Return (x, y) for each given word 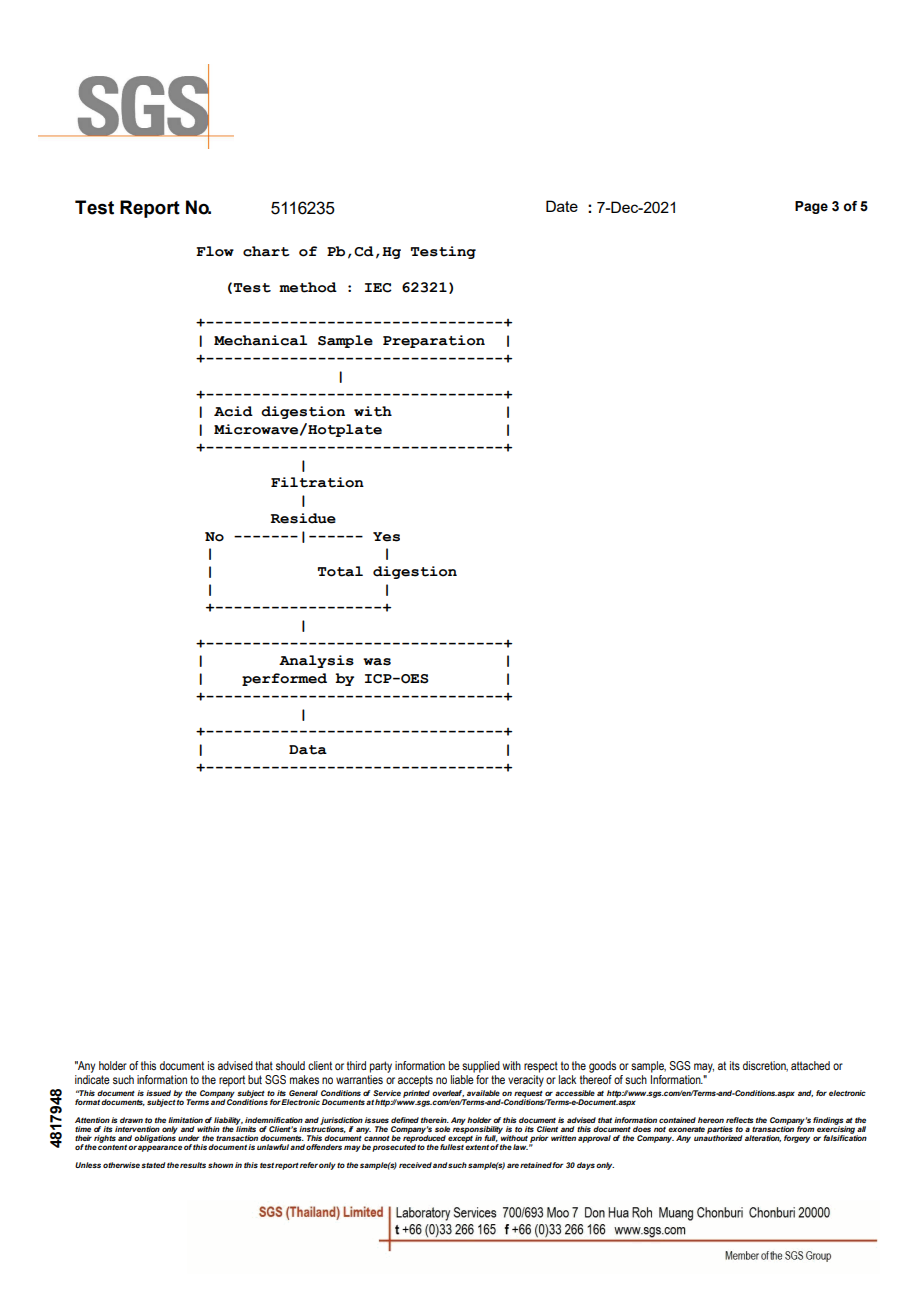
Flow (215, 251)
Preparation (434, 341)
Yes (386, 537)
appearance (160, 1148)
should (290, 1065)
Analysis (316, 661)
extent (477, 1146)
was (377, 662)
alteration (763, 1138)
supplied (481, 1067)
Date (562, 206)
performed (284, 679)
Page (811, 207)
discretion (765, 1066)
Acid (233, 411)
